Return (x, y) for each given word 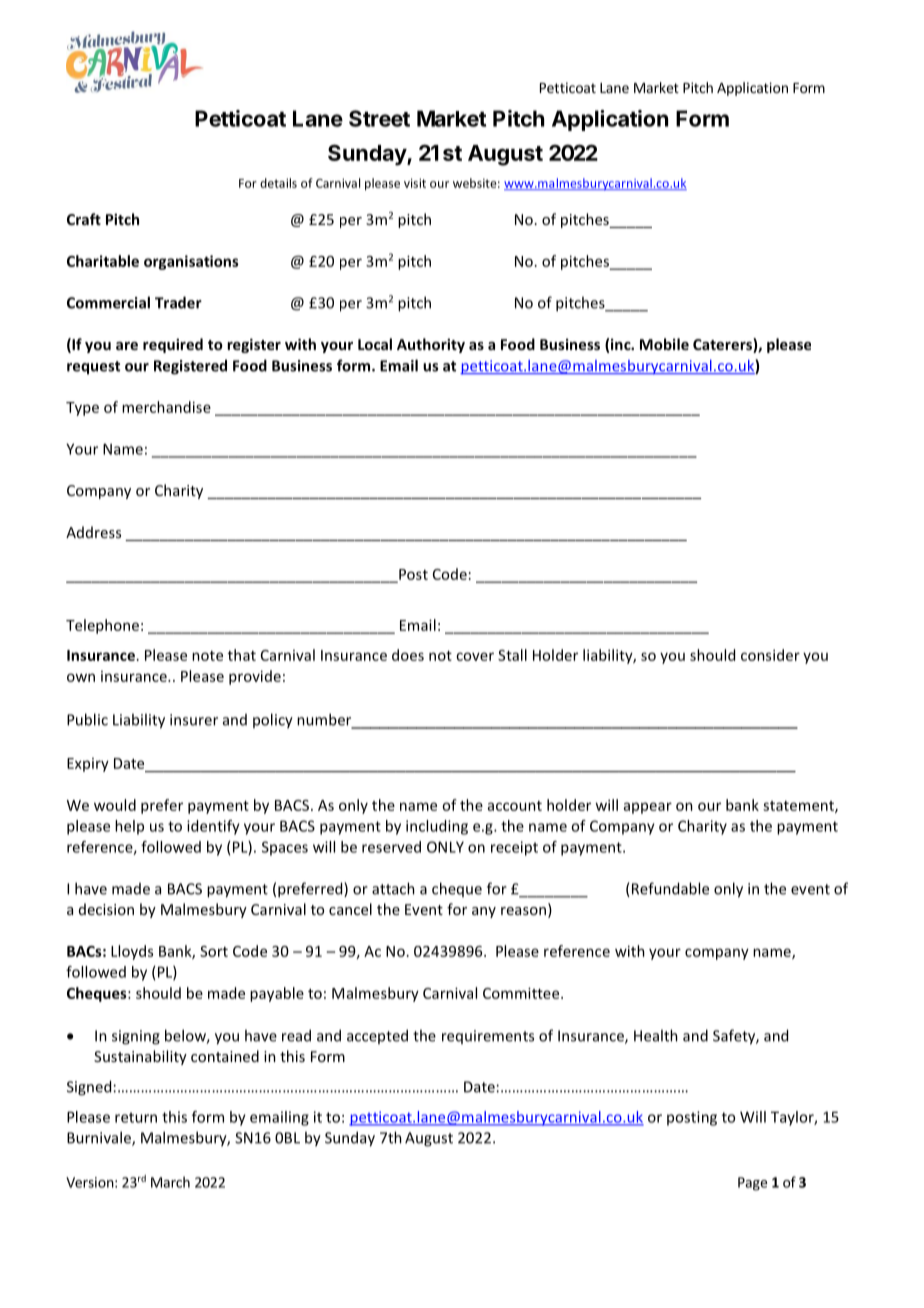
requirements (488, 1037)
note (207, 656)
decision (106, 909)
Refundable (669, 889)
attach (393, 888)
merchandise (166, 407)
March (170, 1182)
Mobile (664, 344)
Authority (431, 345)
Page (752, 1184)
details (278, 183)
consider (770, 655)
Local (375, 344)
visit (415, 183)
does (408, 655)
